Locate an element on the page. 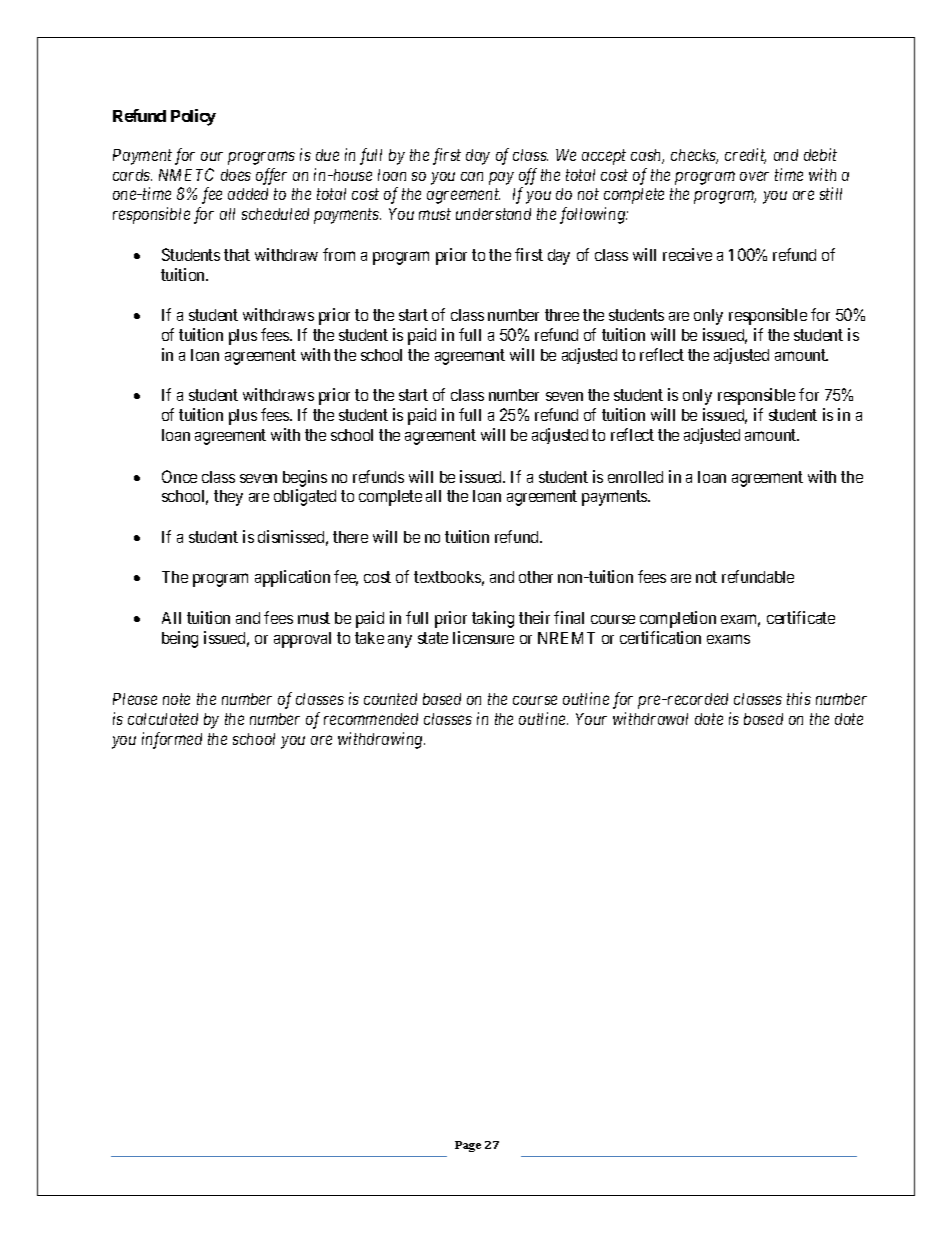 This page has width=952, height=1233. does is located at coordinates (236, 175).
